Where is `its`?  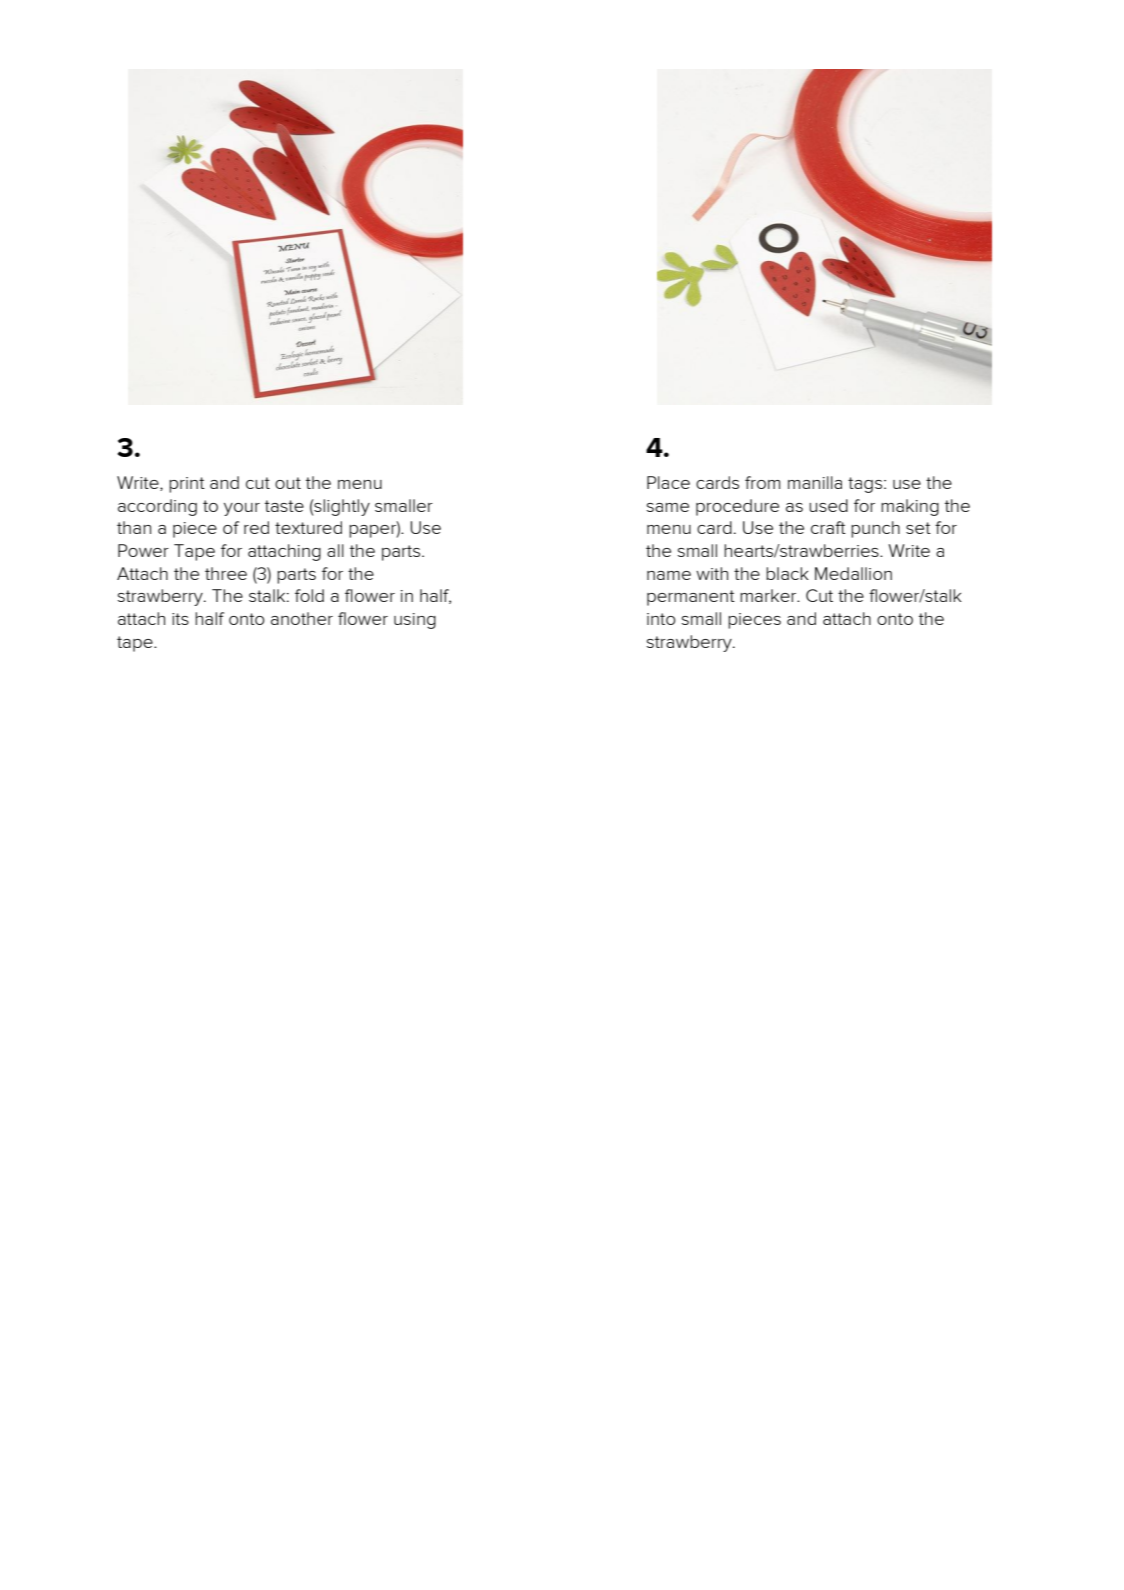 its is located at coordinates (180, 619).
